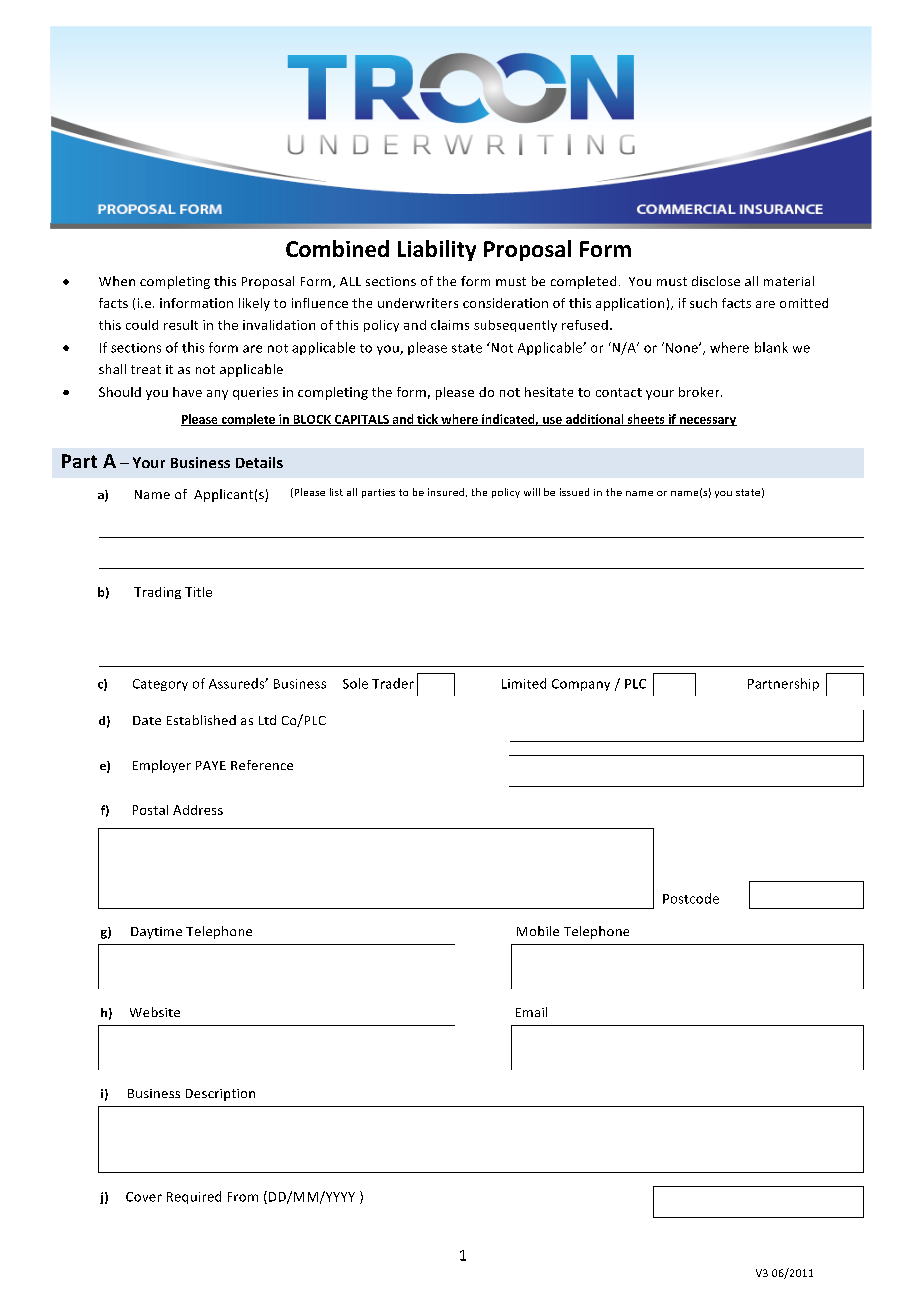  Describe the element at coordinates (716, 281) in the screenshot. I see `disclose` at that location.
